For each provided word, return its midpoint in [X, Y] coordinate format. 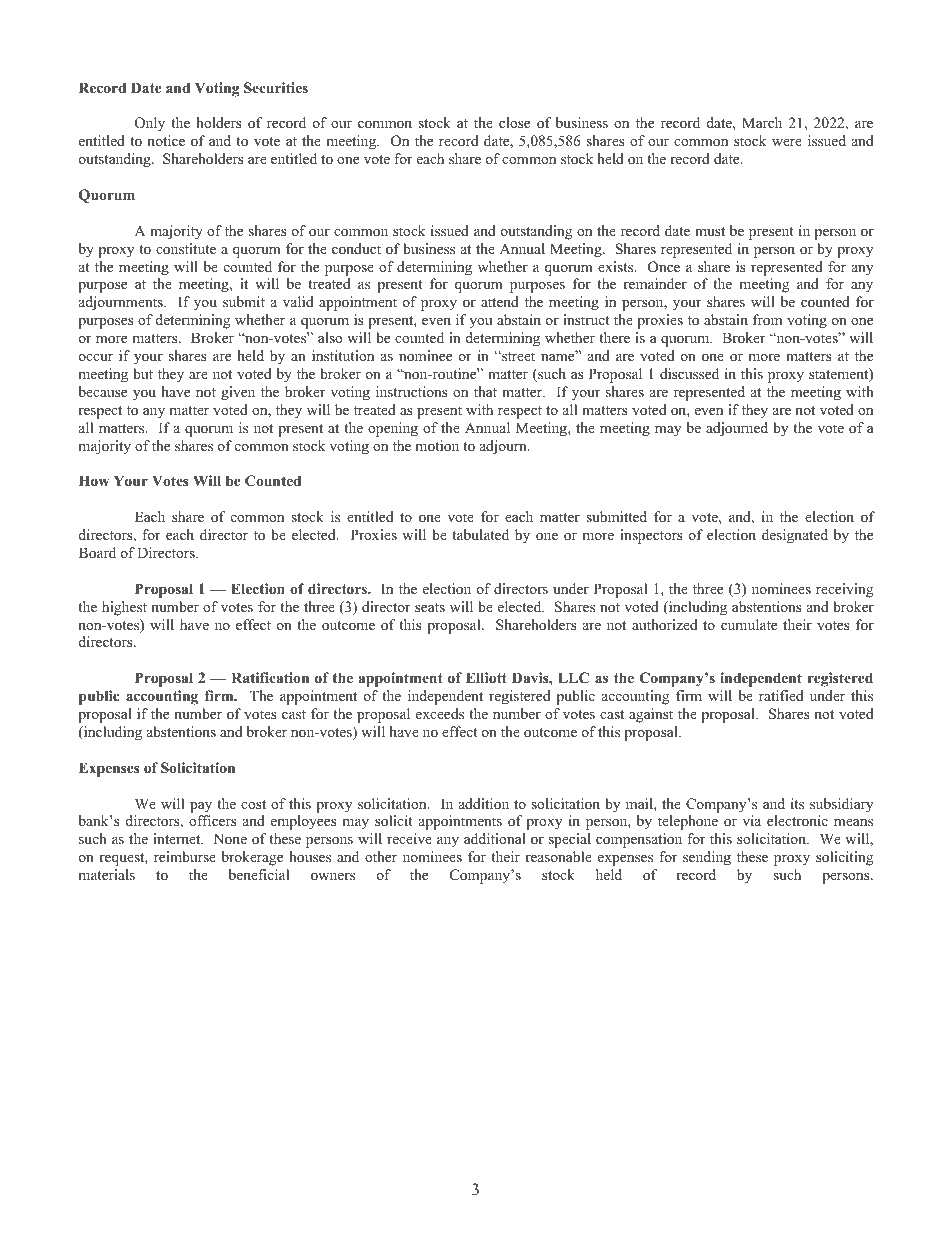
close [514, 122]
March [762, 122]
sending [707, 858]
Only [150, 124]
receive [409, 838]
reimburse [185, 856]
